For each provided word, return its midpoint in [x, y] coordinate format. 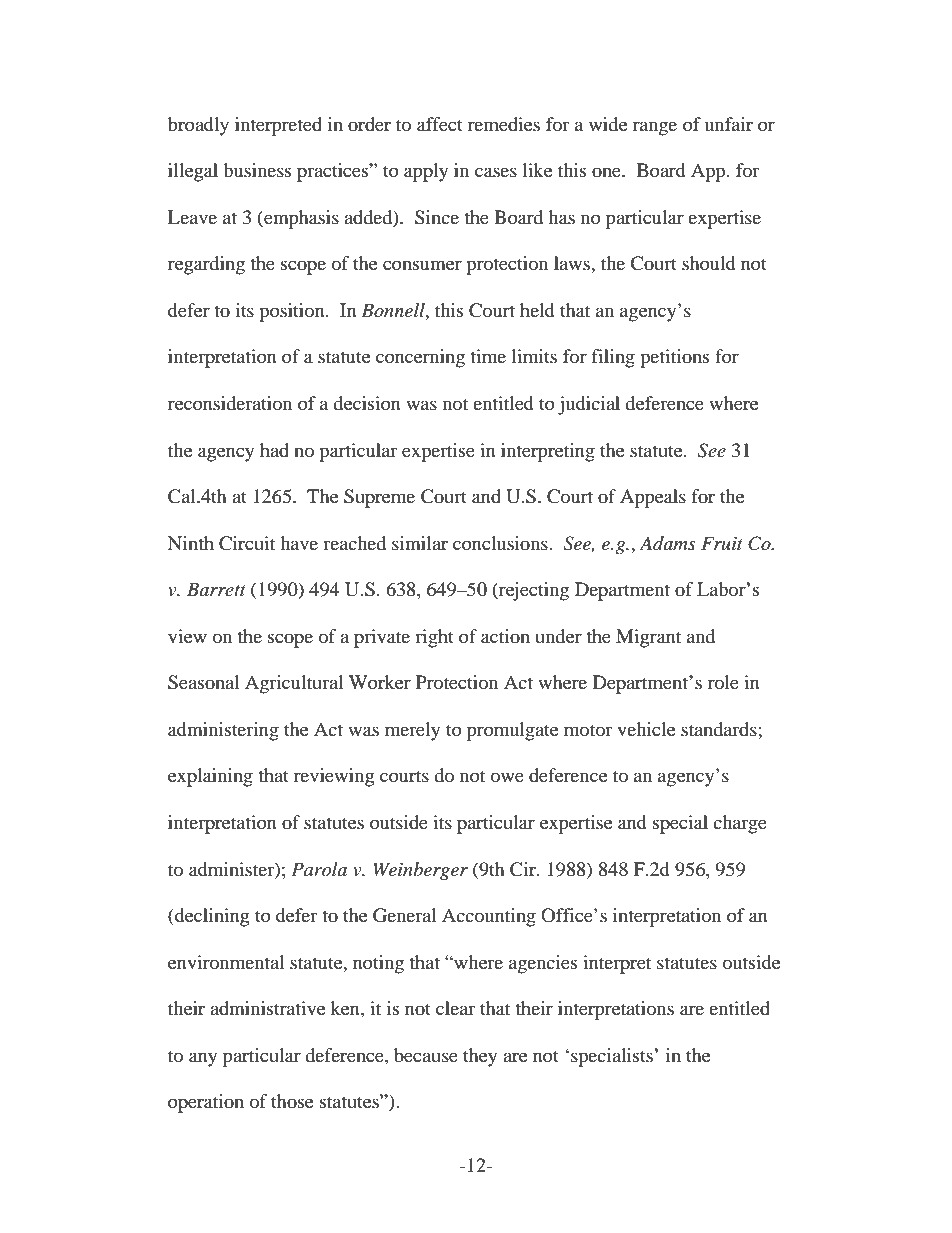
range [655, 128]
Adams [668, 543]
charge [740, 824]
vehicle [646, 729]
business [257, 170]
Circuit [247, 543]
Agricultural [294, 684]
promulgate [512, 731]
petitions [674, 358]
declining [211, 917]
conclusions [501, 543]
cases [496, 172]
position [293, 312]
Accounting [489, 917]
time [488, 356]
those [292, 1101]
